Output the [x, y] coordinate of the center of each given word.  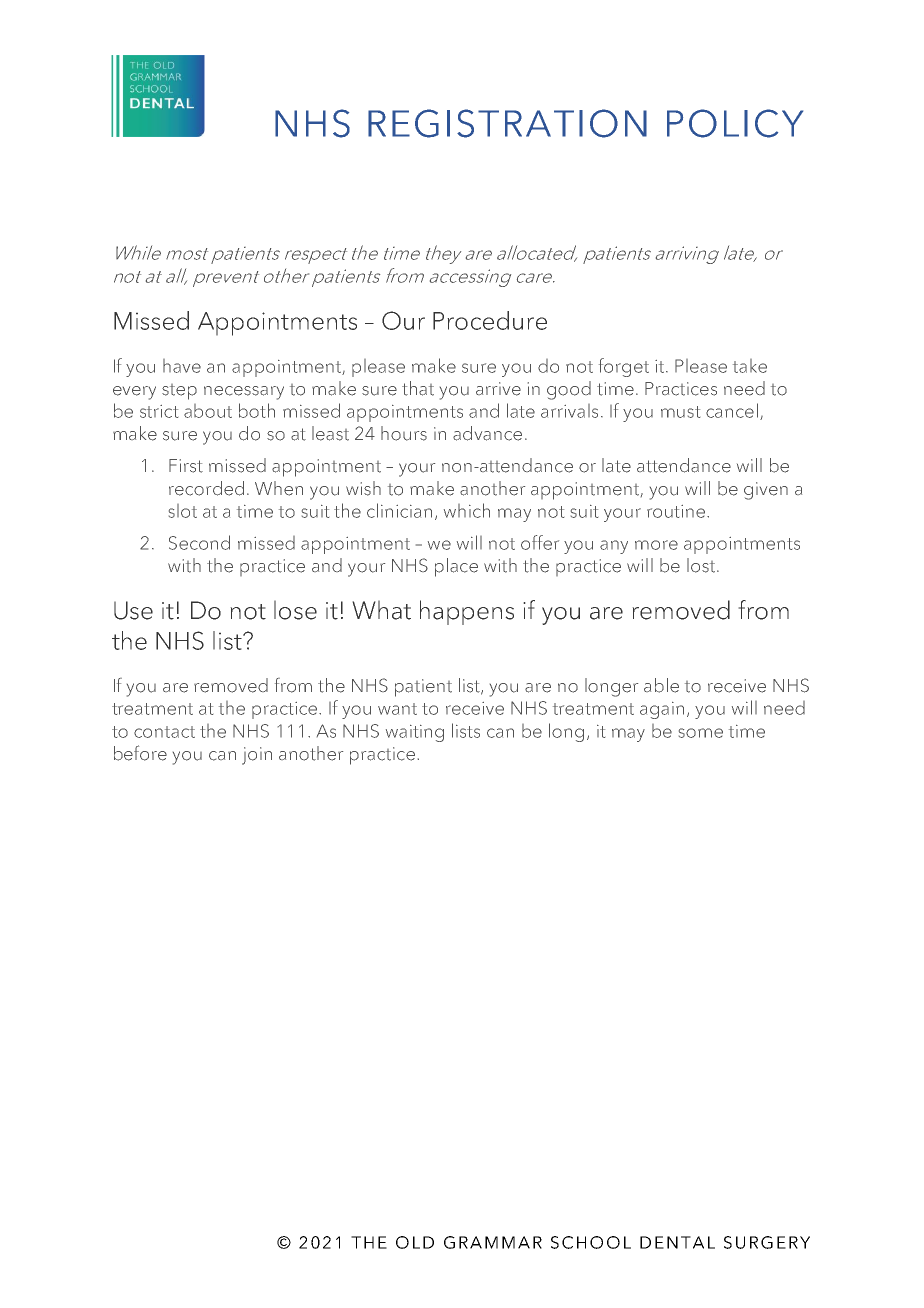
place [456, 567]
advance [487, 433]
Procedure [490, 320]
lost [701, 565]
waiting [415, 733]
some [701, 733]
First [186, 466]
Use [133, 610]
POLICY [735, 123]
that [418, 388]
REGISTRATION [507, 123]
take [750, 366]
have [182, 366]
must [680, 412]
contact [164, 732]
